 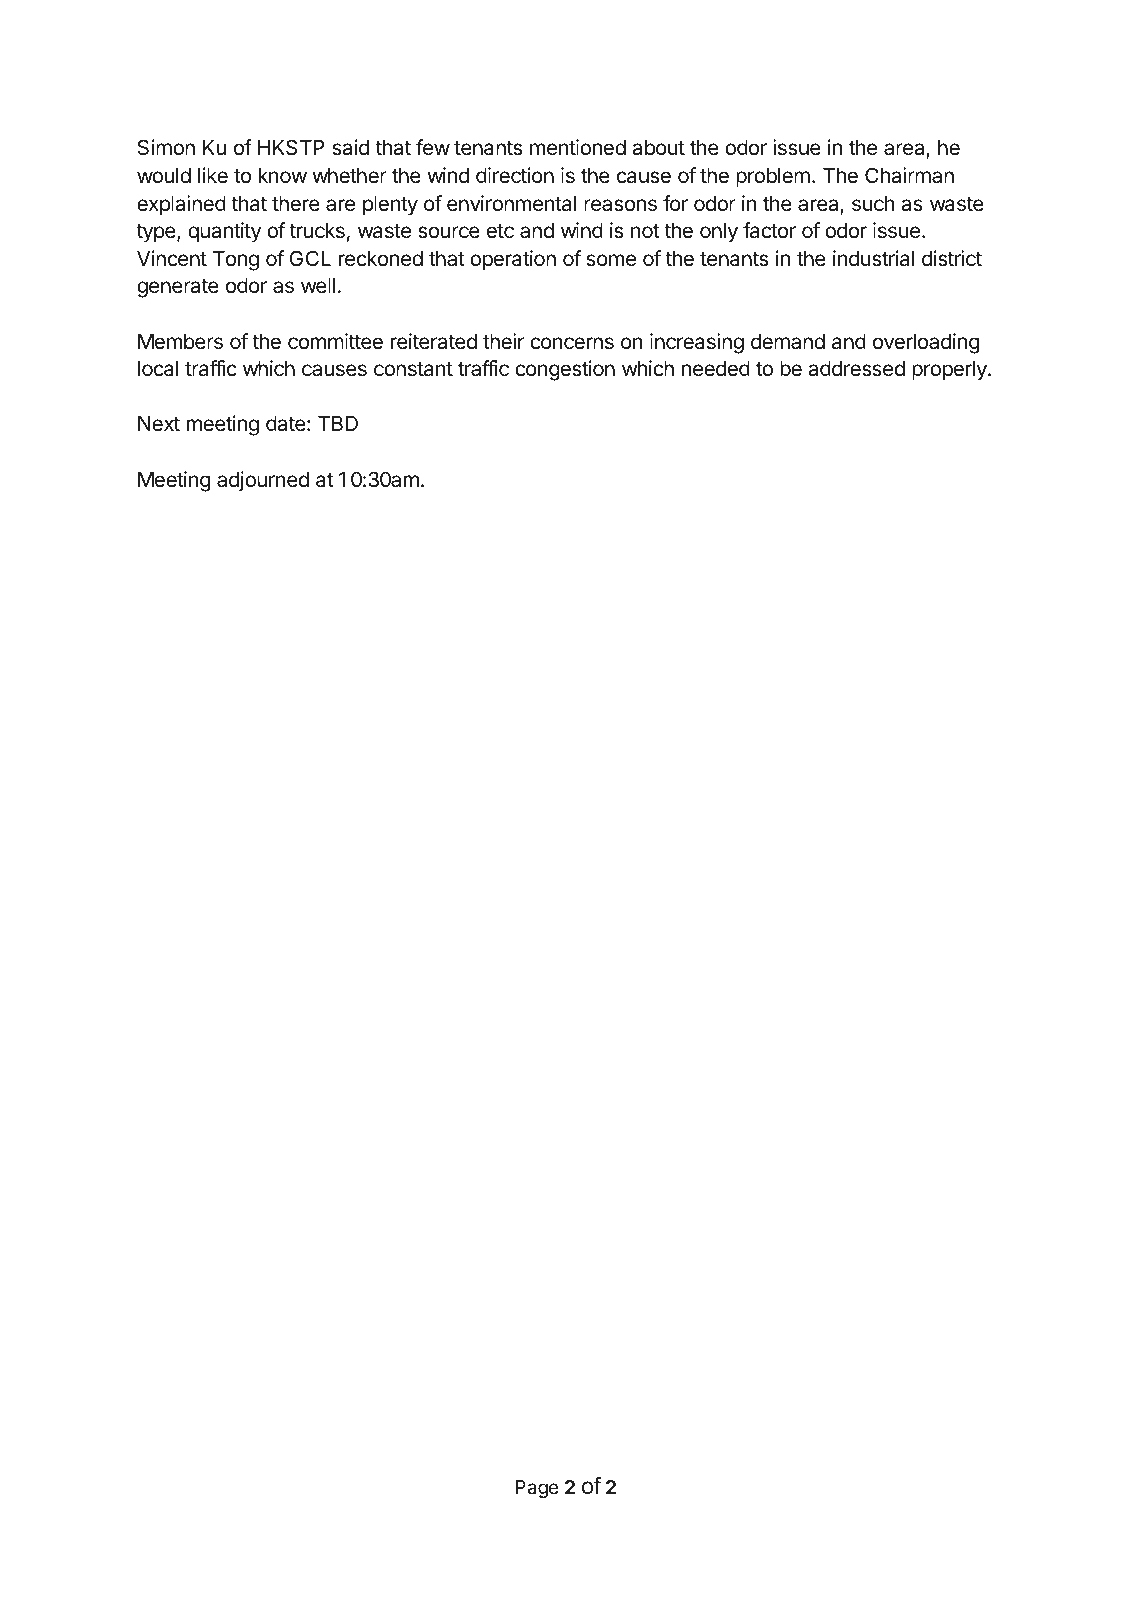 I want to click on Page, so click(x=537, y=1489).
